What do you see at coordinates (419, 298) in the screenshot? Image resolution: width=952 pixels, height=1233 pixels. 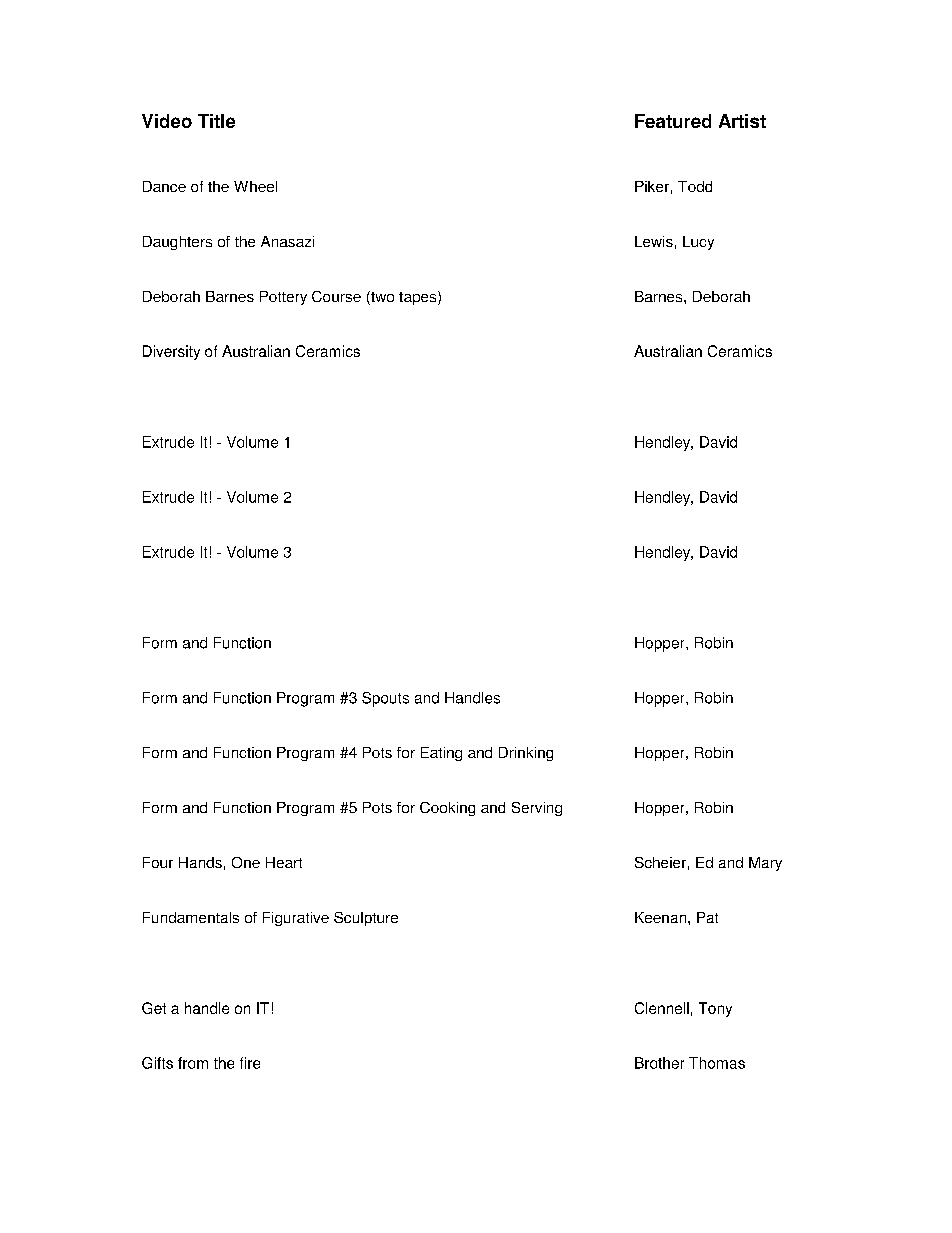 I see `tapes` at bounding box center [419, 298].
